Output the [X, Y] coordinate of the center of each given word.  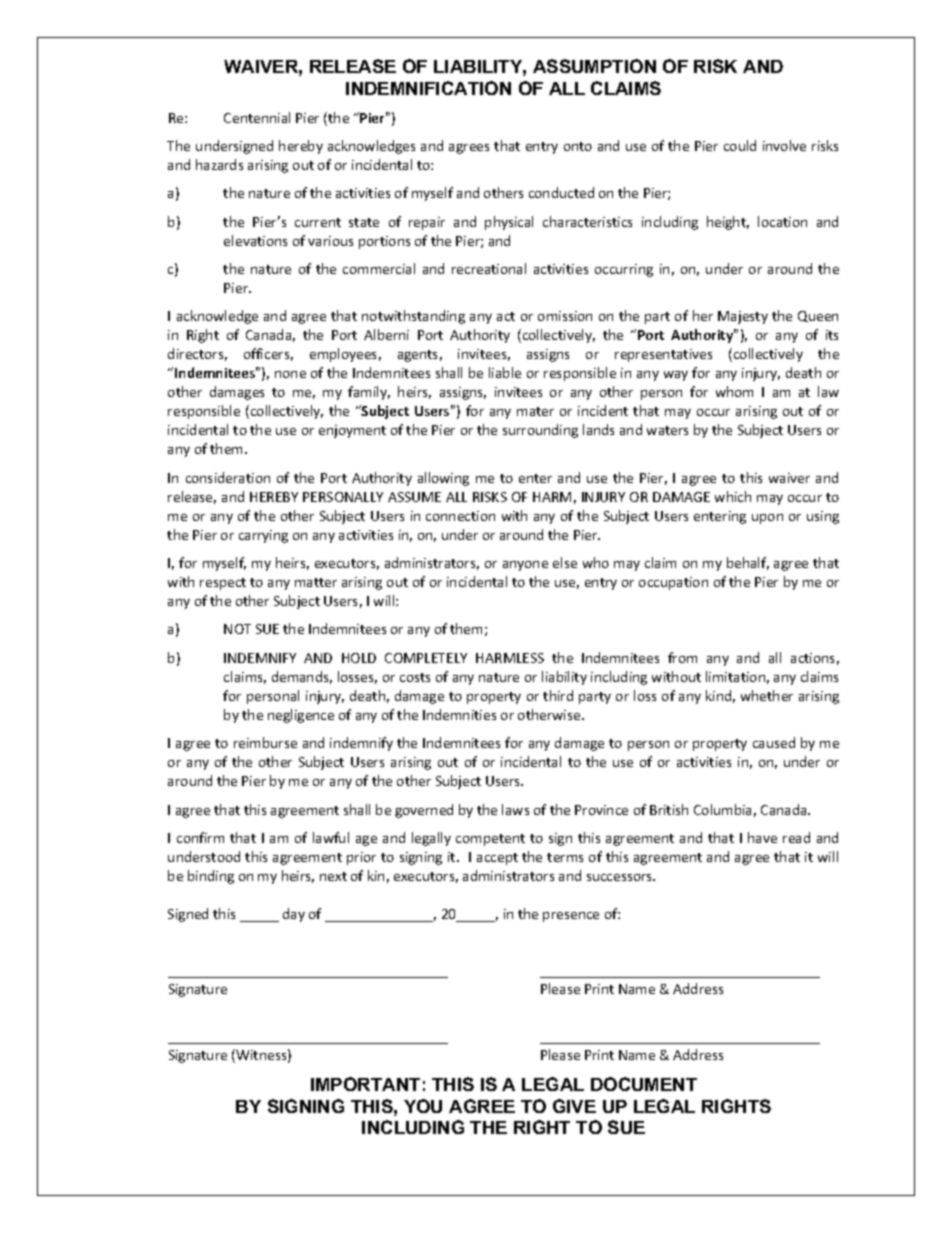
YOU [423, 1106]
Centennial [257, 117]
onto [578, 146]
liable [505, 372]
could [740, 145]
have [762, 837]
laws [515, 809]
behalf [748, 563]
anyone [525, 566]
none [290, 374]
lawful [331, 837]
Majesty [743, 317]
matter [316, 582]
